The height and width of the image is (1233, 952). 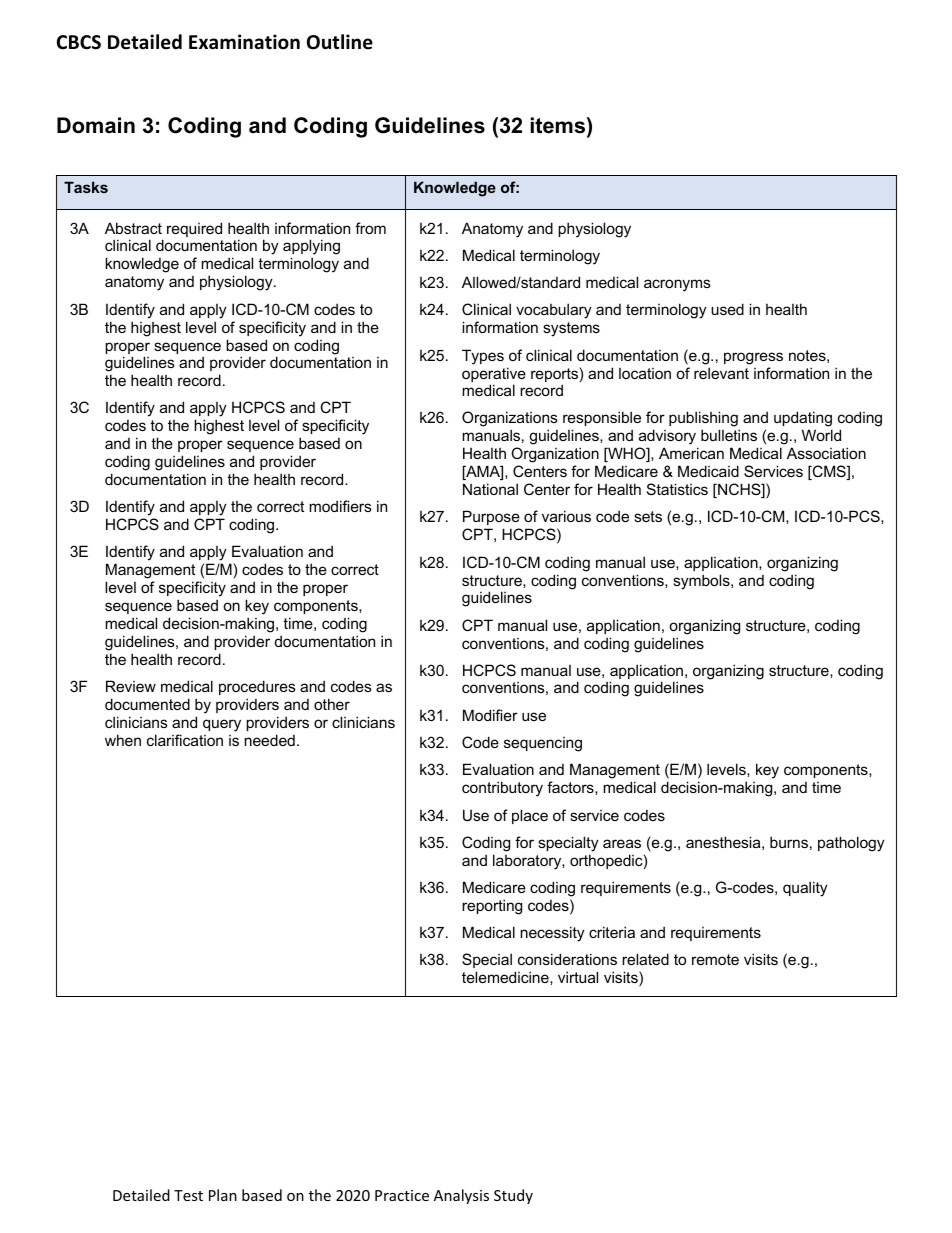 What do you see at coordinates (677, 285) in the image?
I see `acronyms` at bounding box center [677, 285].
